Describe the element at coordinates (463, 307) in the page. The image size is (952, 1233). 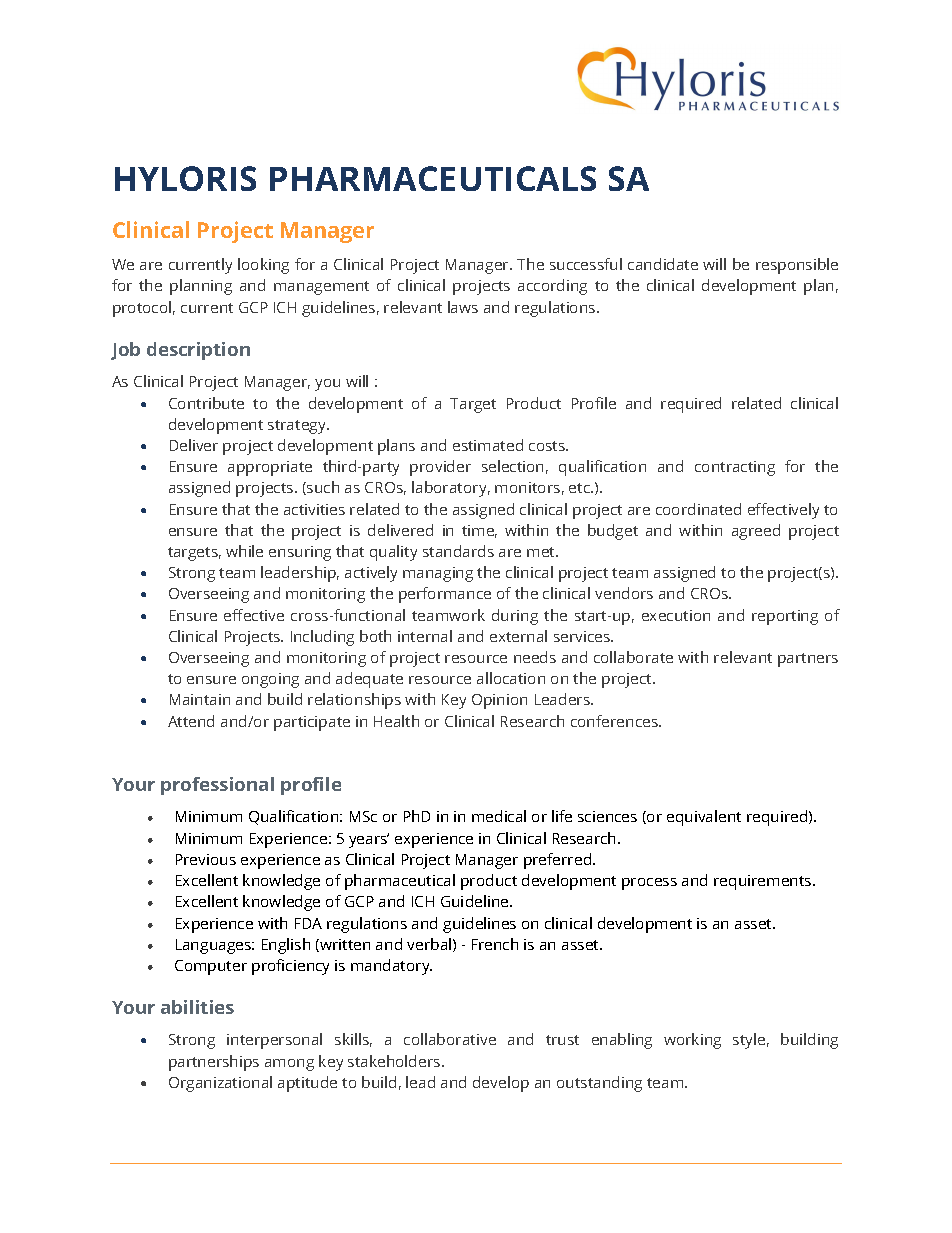
I see `laws` at that location.
